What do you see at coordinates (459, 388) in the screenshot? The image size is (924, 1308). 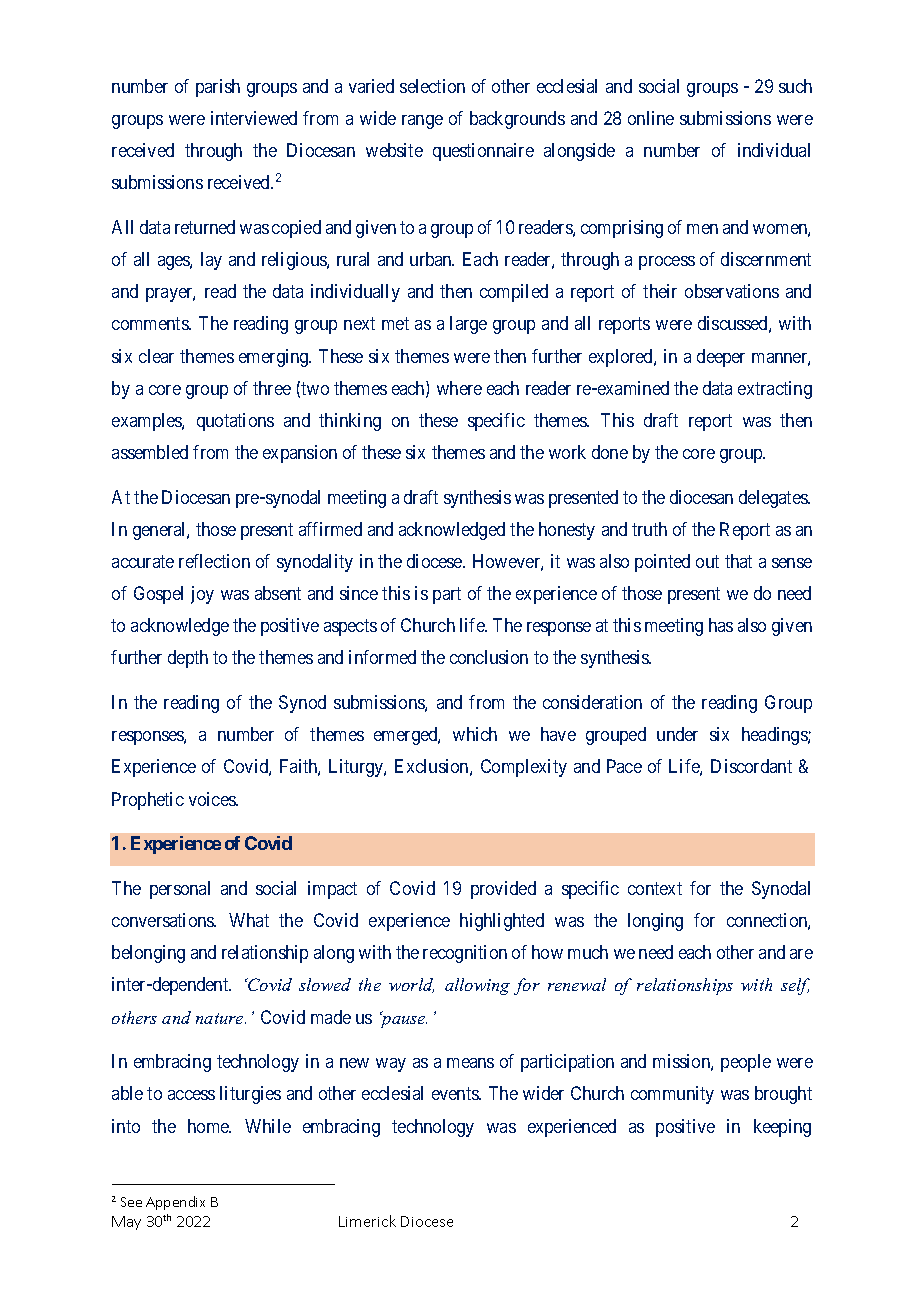 I see `where` at bounding box center [459, 388].
